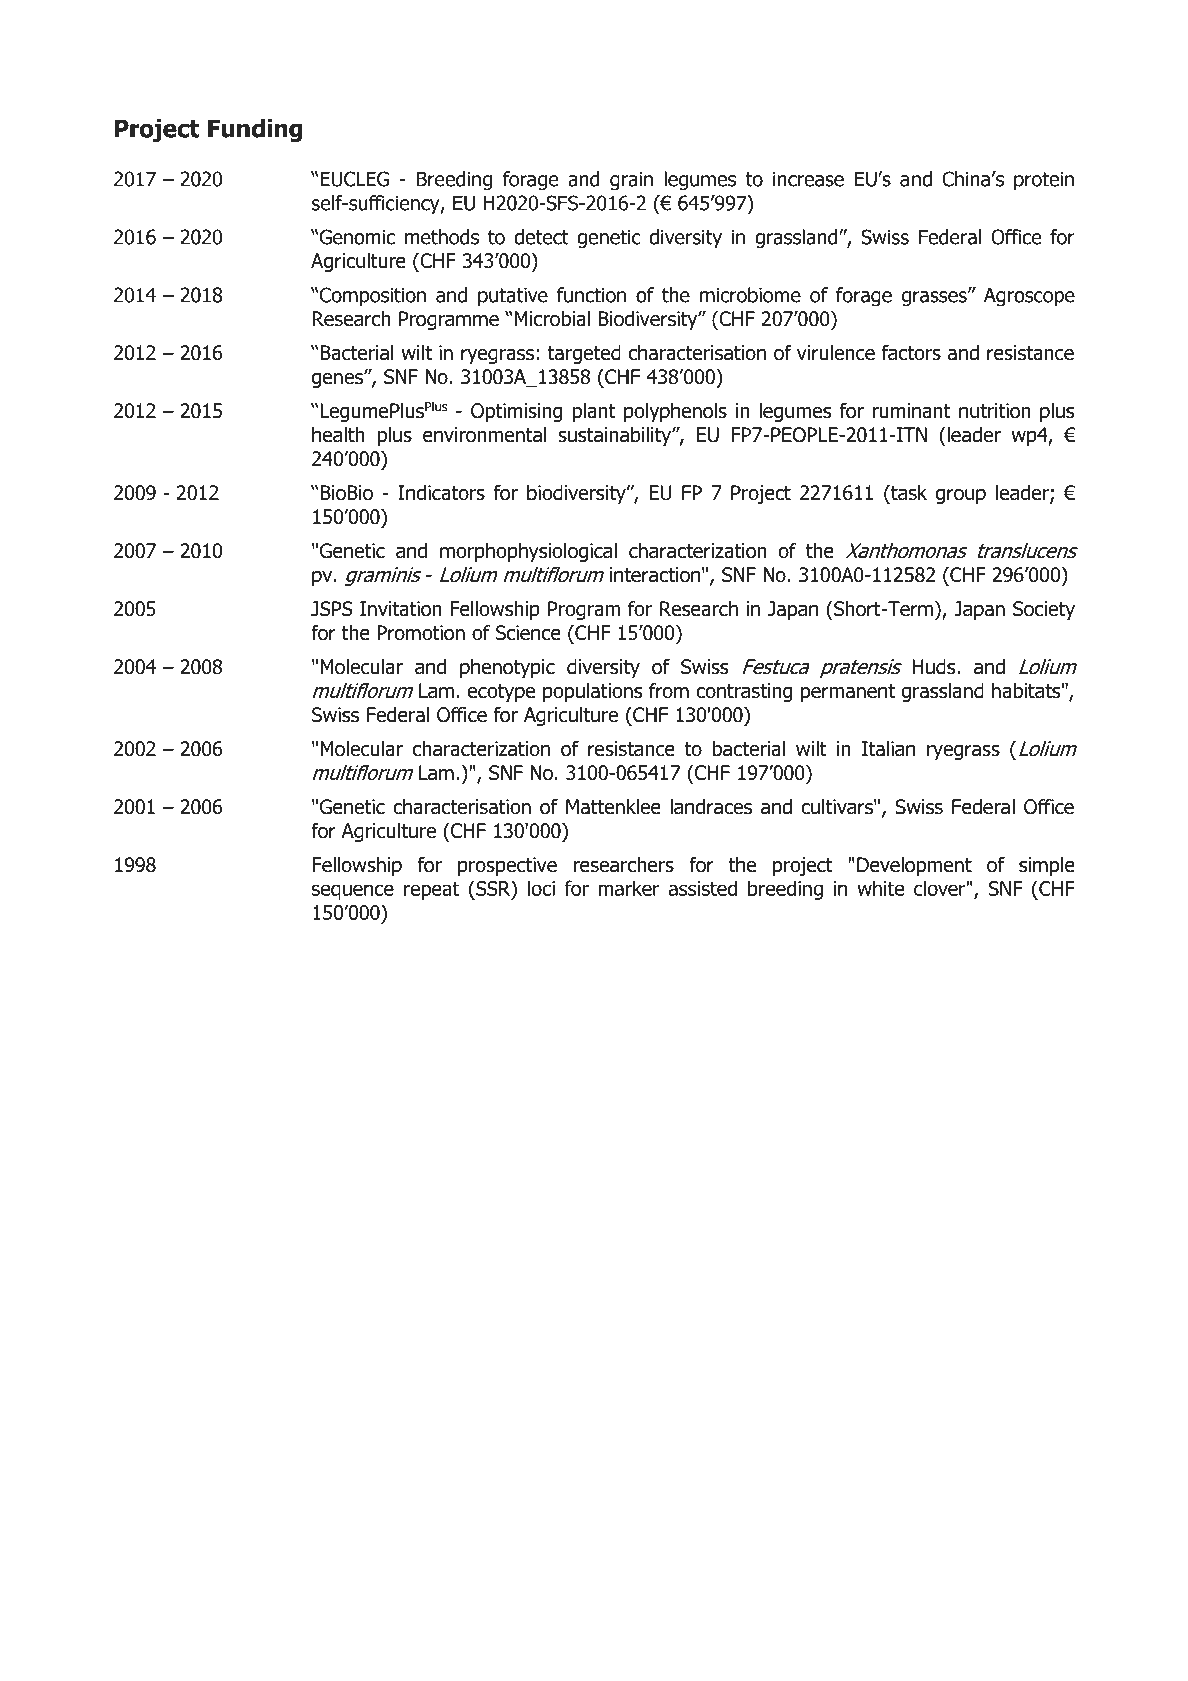 The height and width of the screenshot is (1681, 1188). Describe the element at coordinates (353, 892) in the screenshot. I see `sequence` at that location.
